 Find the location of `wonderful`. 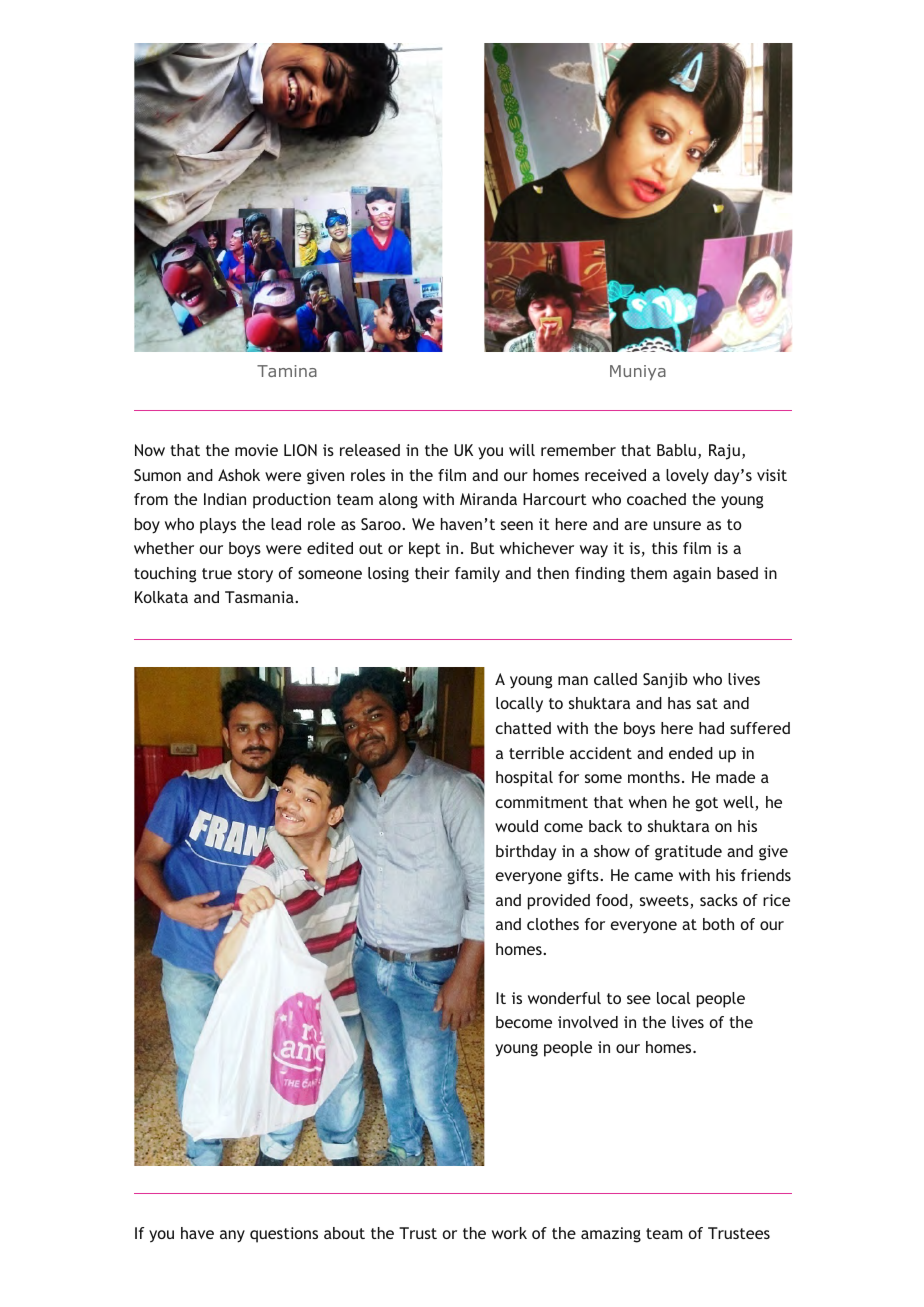

wonderful is located at coordinates (564, 998).
